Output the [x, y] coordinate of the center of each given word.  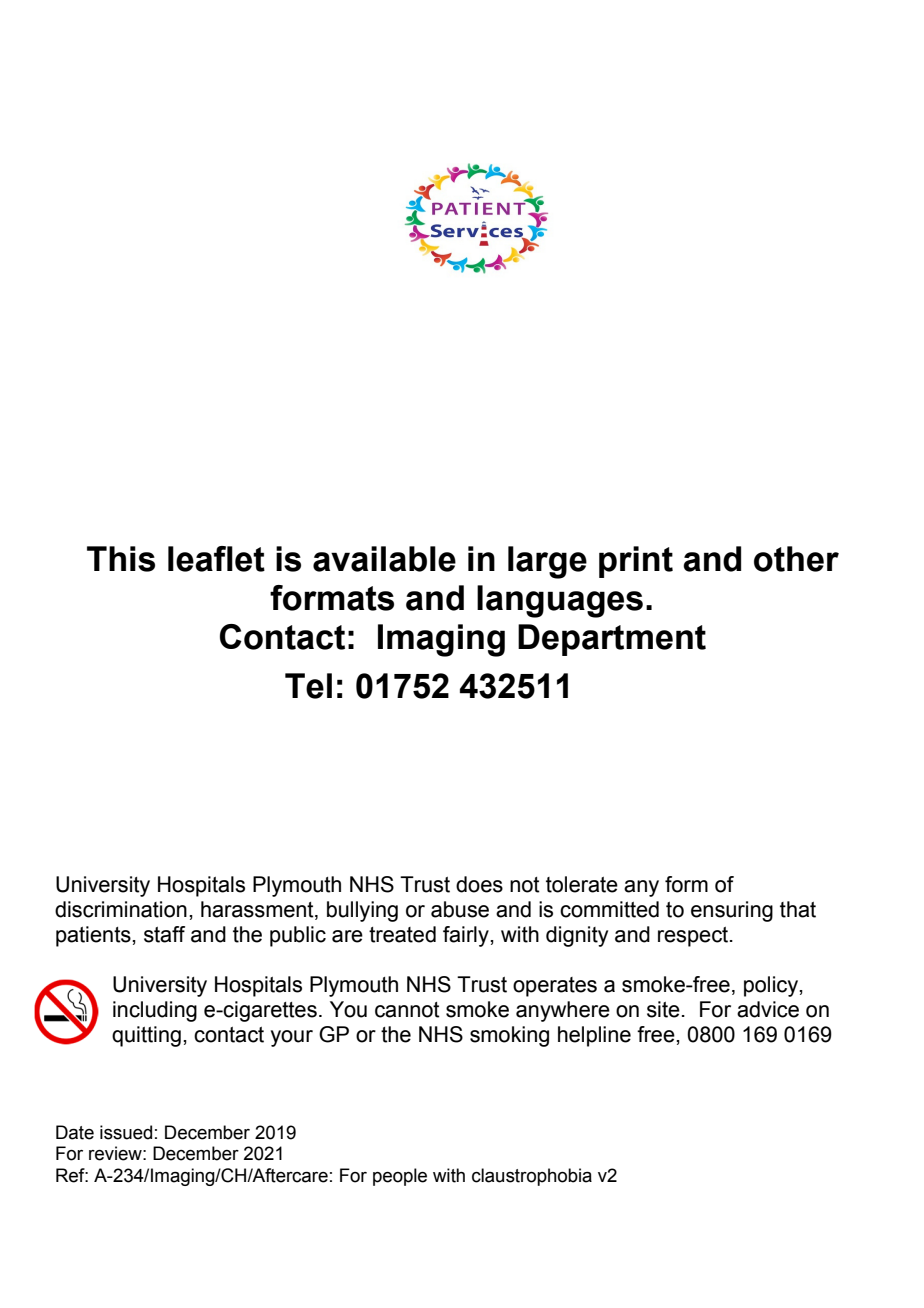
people [400, 1177]
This [121, 559]
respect [694, 937]
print [636, 562]
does [479, 884]
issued [126, 1132]
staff [164, 934]
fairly [467, 936]
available [384, 559]
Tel [308, 686]
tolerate [582, 884]
